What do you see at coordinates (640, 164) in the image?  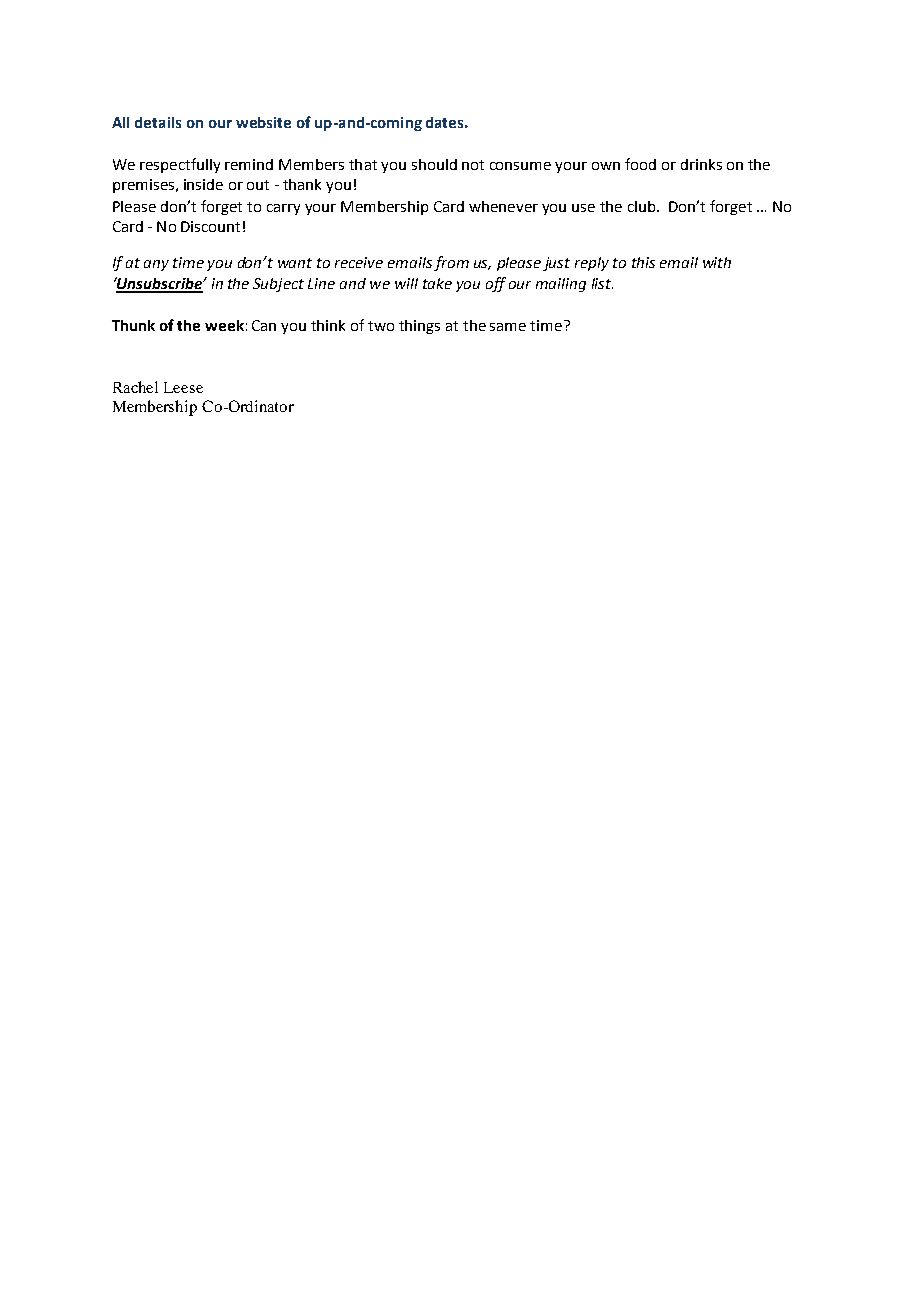 I see `food` at bounding box center [640, 164].
